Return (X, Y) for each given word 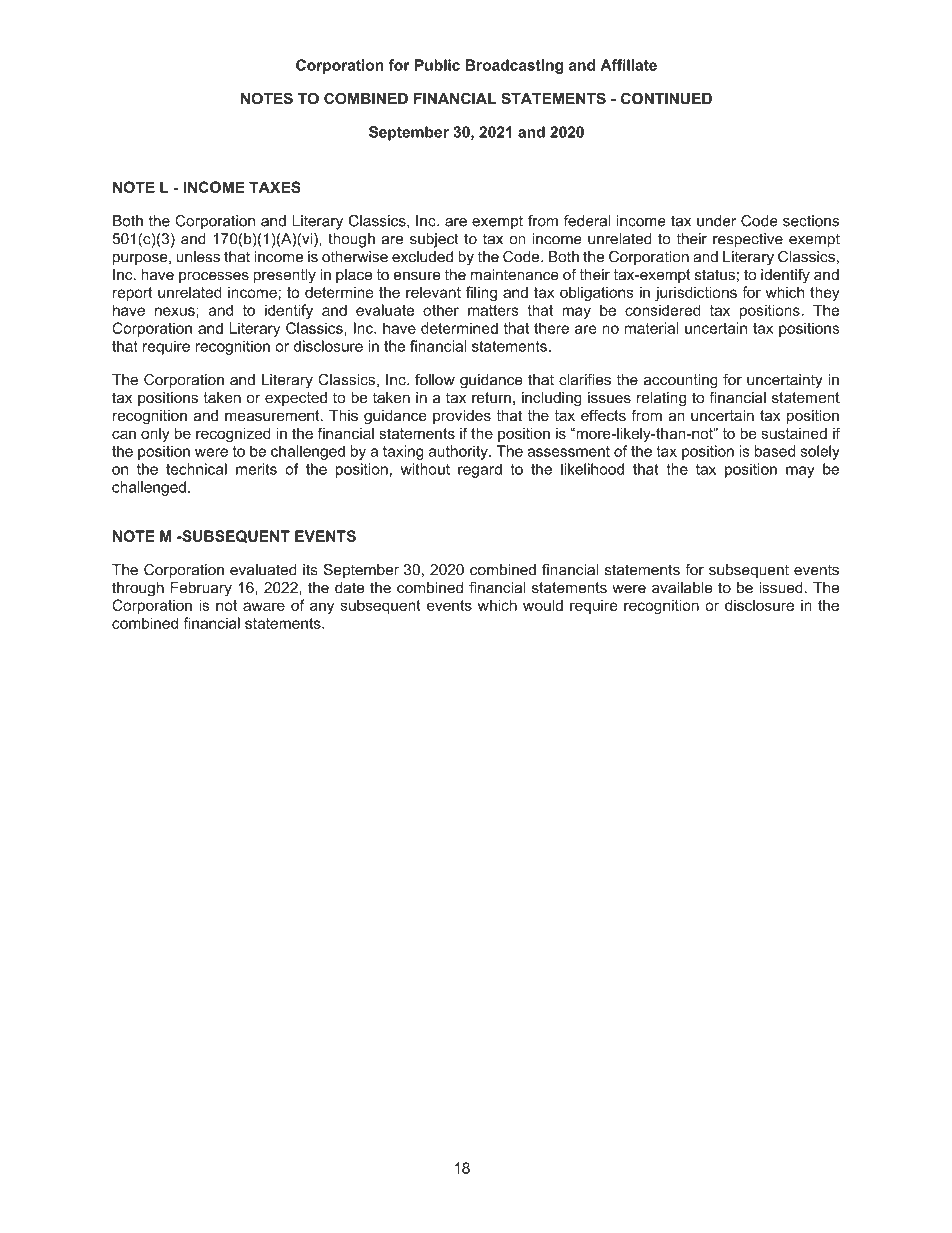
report (133, 294)
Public (437, 65)
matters (493, 310)
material (652, 328)
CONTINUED (666, 98)
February (201, 589)
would (543, 605)
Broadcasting (514, 66)
